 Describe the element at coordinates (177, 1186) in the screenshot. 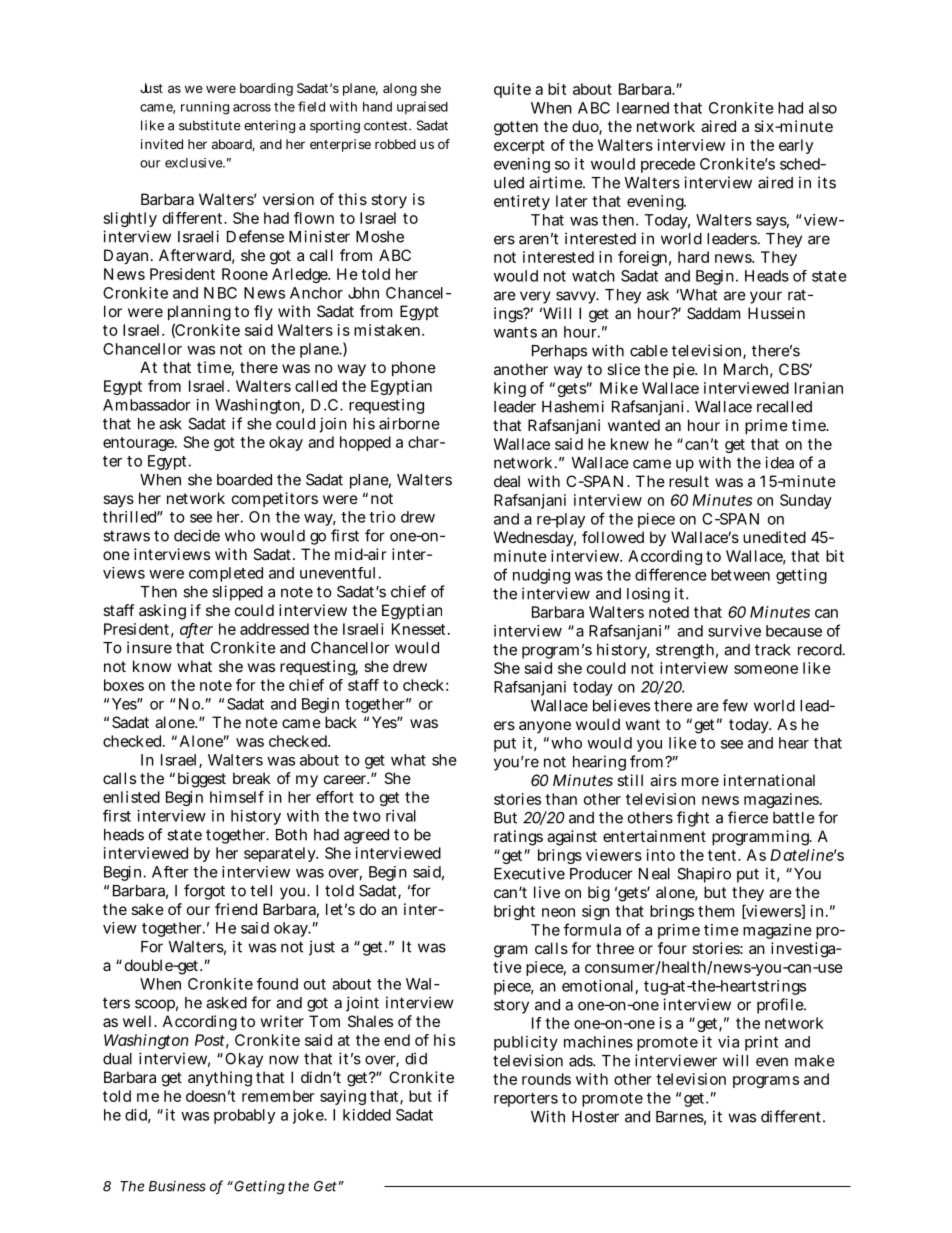

I see `Business` at that location.
